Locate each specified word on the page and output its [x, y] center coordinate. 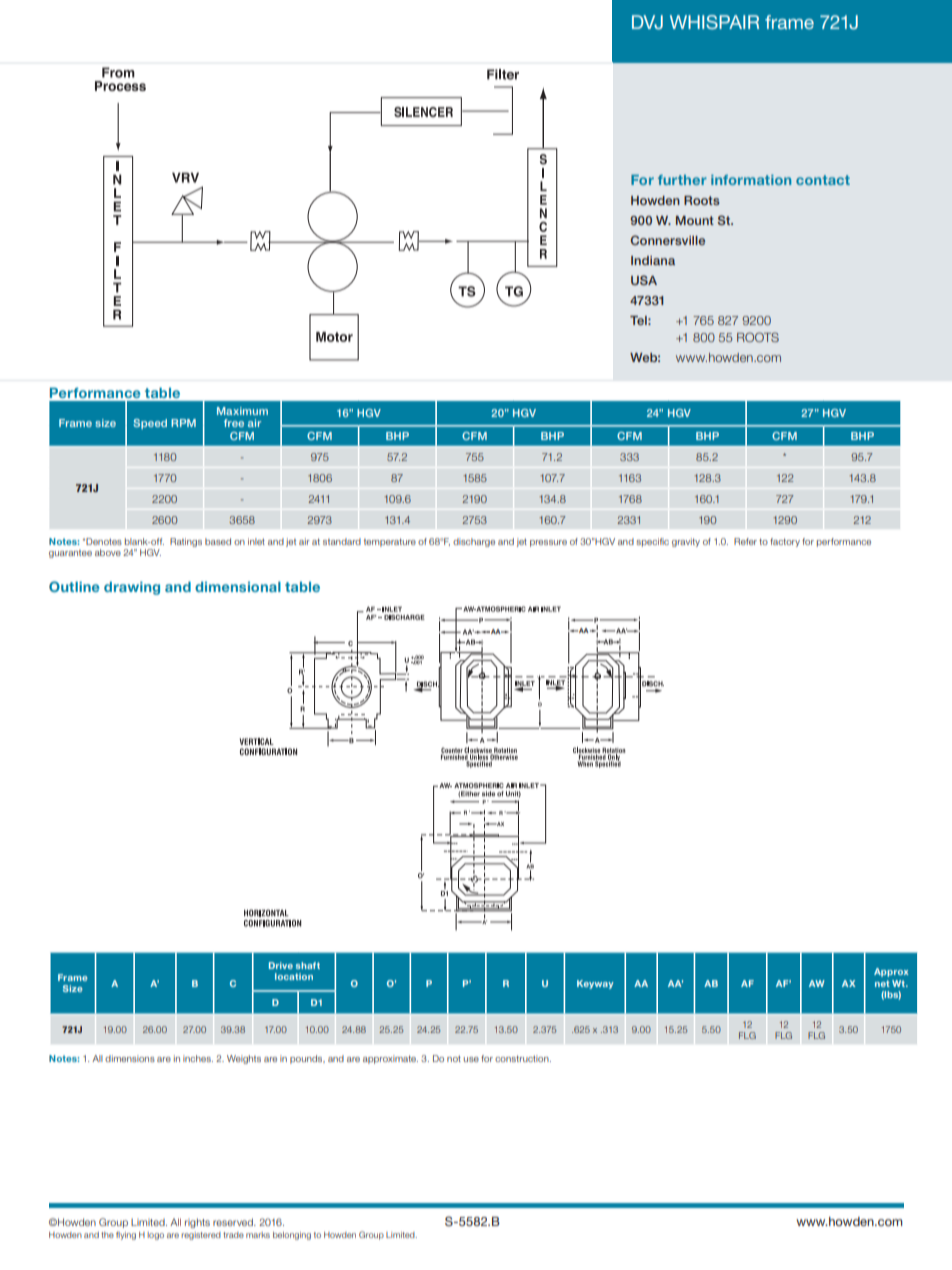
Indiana [653, 260]
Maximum [242, 411]
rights [197, 1223]
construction [523, 1058]
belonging [292, 1236]
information [751, 180]
